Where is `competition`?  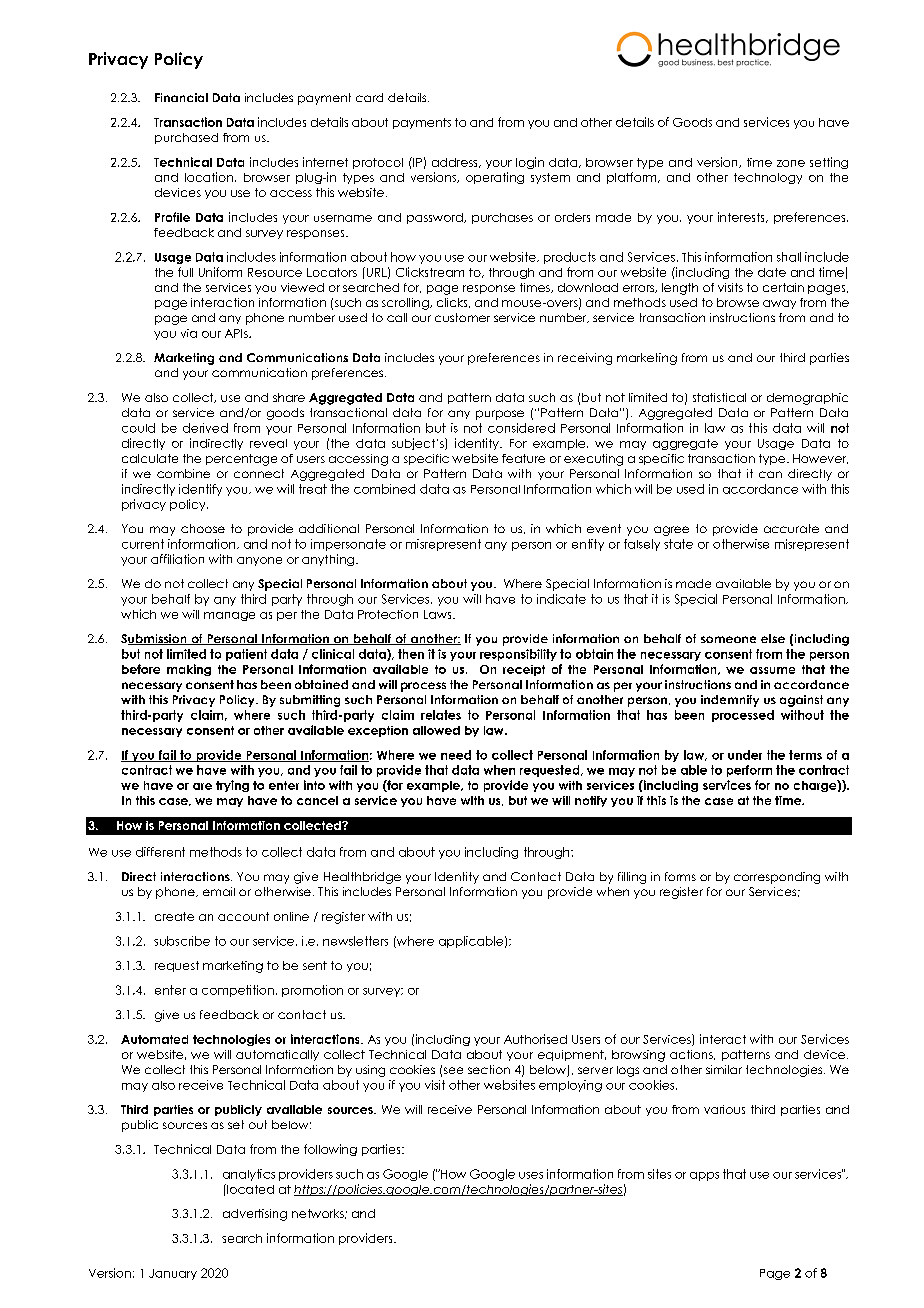 competition is located at coordinates (238, 991).
